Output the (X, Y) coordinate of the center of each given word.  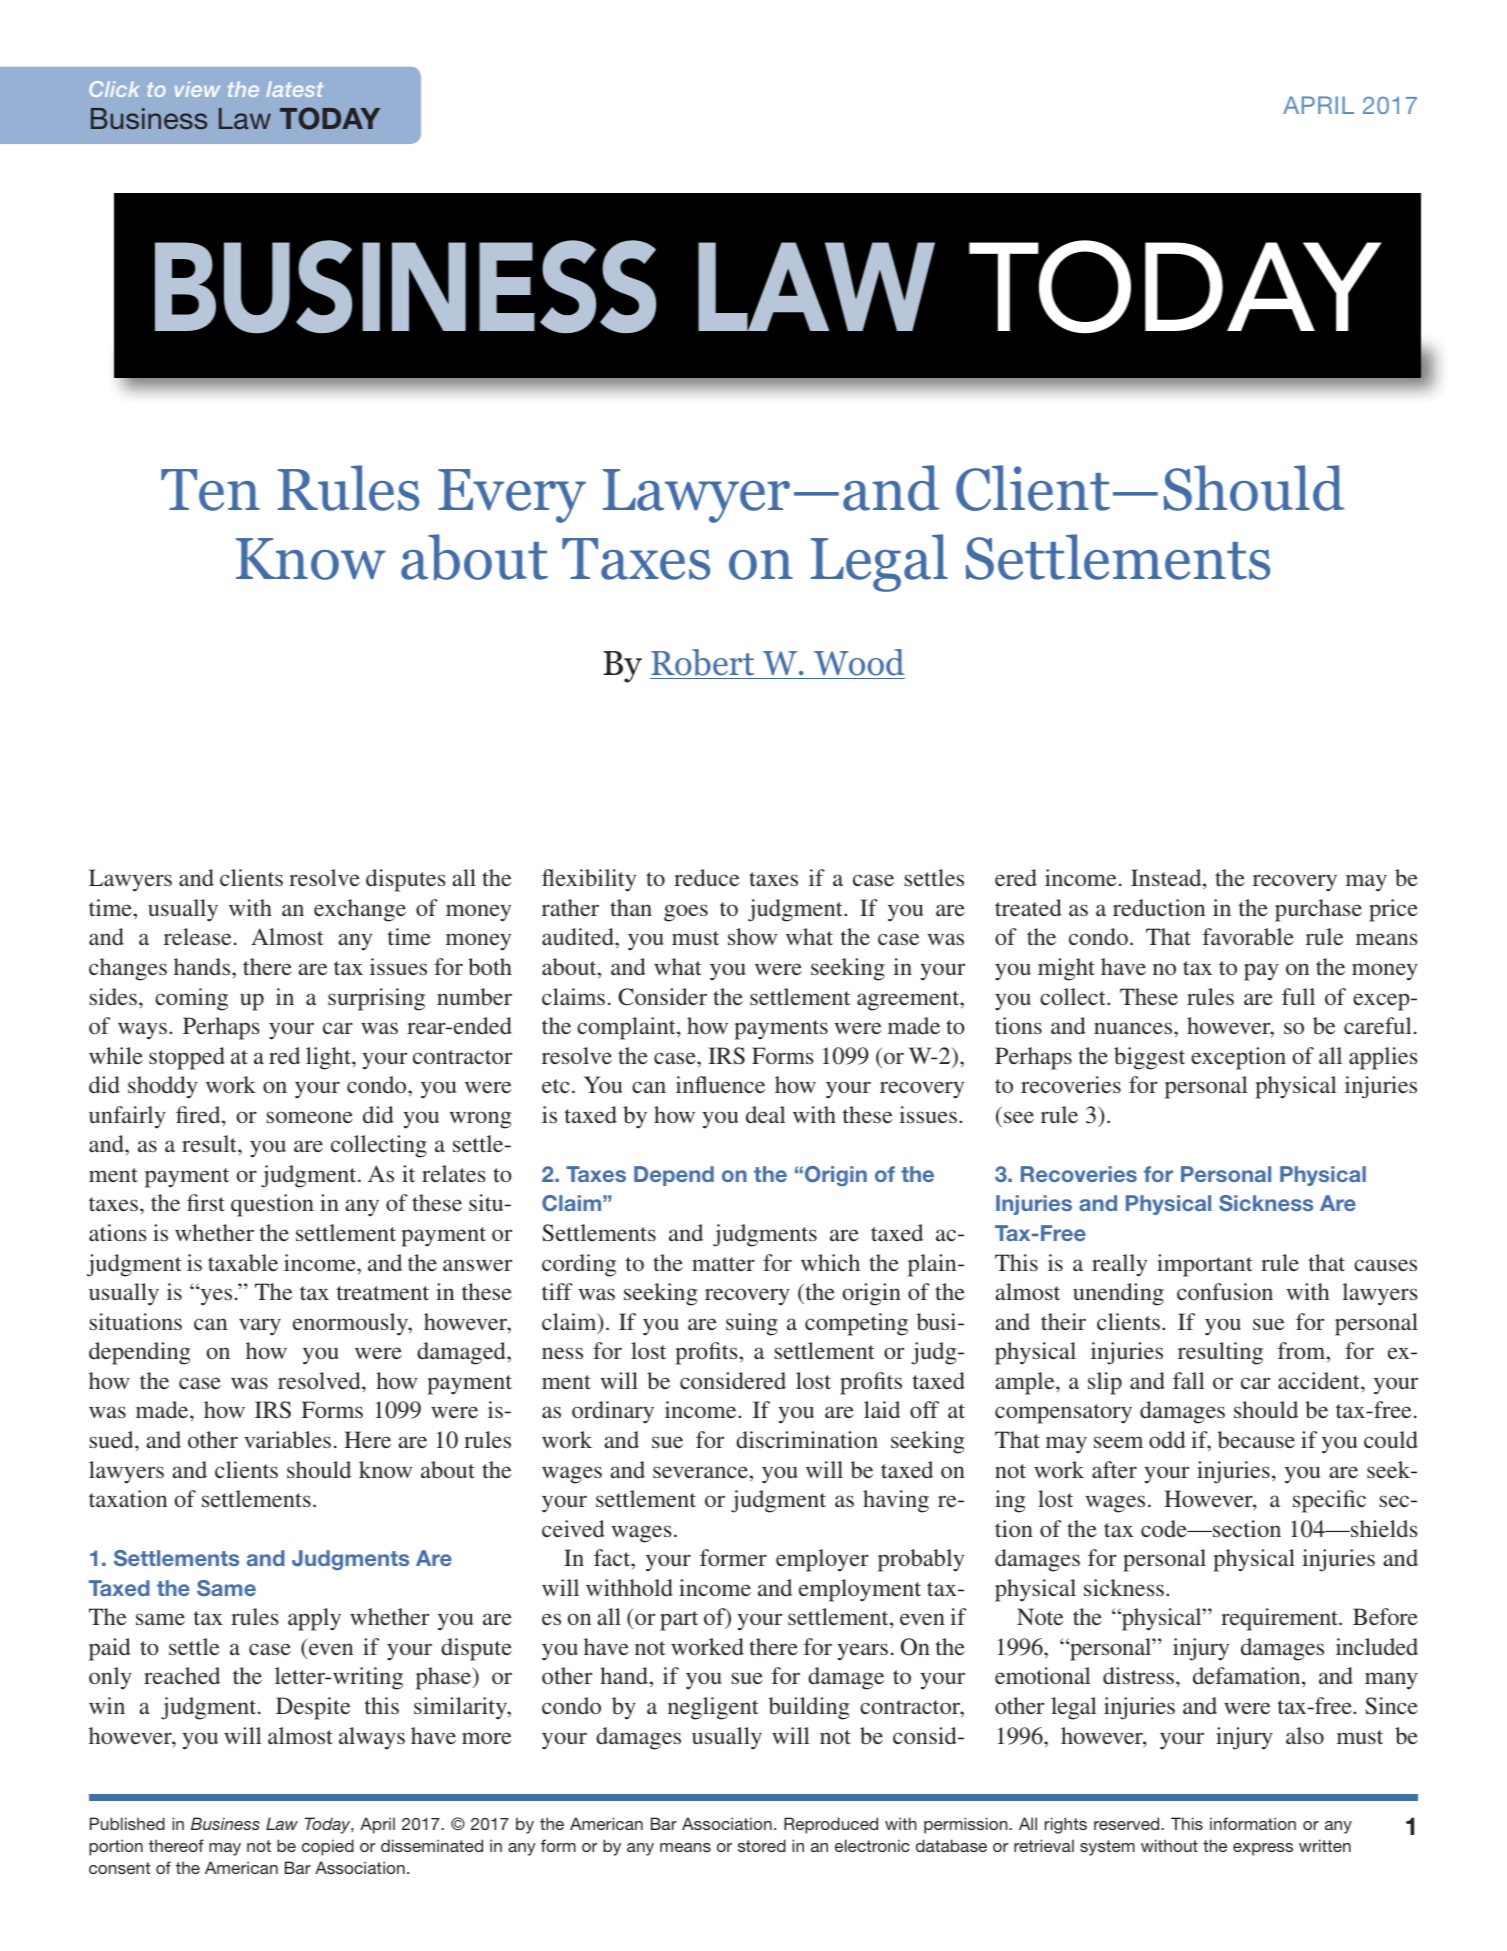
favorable (1248, 937)
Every (512, 496)
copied (328, 1847)
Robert (703, 664)
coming (191, 999)
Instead (1167, 879)
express (1263, 1849)
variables (287, 1439)
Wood (859, 662)
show (752, 936)
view (197, 89)
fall (1189, 1380)
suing (752, 1324)
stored (762, 1845)
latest (294, 89)
